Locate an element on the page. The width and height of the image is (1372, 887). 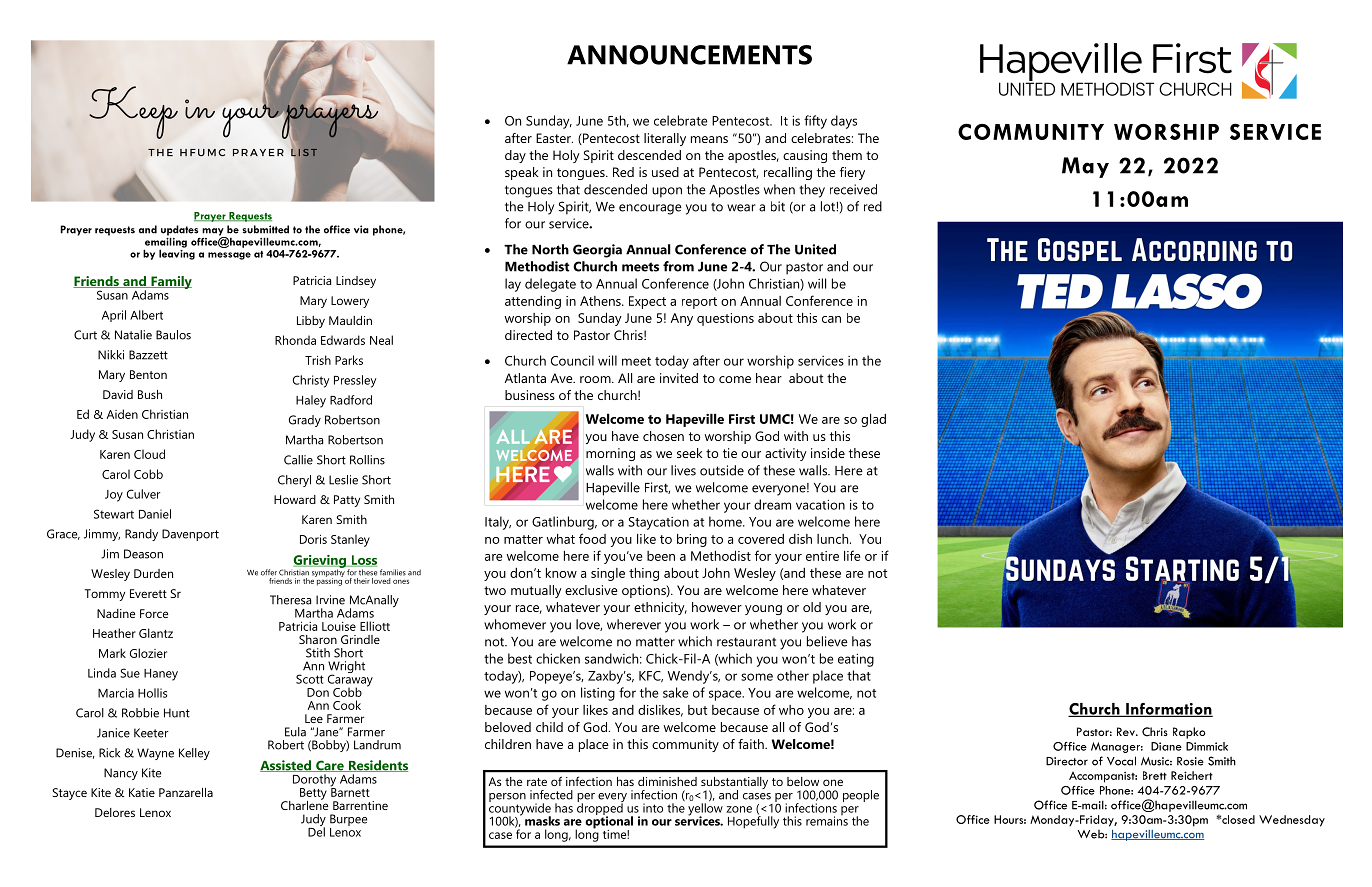
glad is located at coordinates (873, 420).
